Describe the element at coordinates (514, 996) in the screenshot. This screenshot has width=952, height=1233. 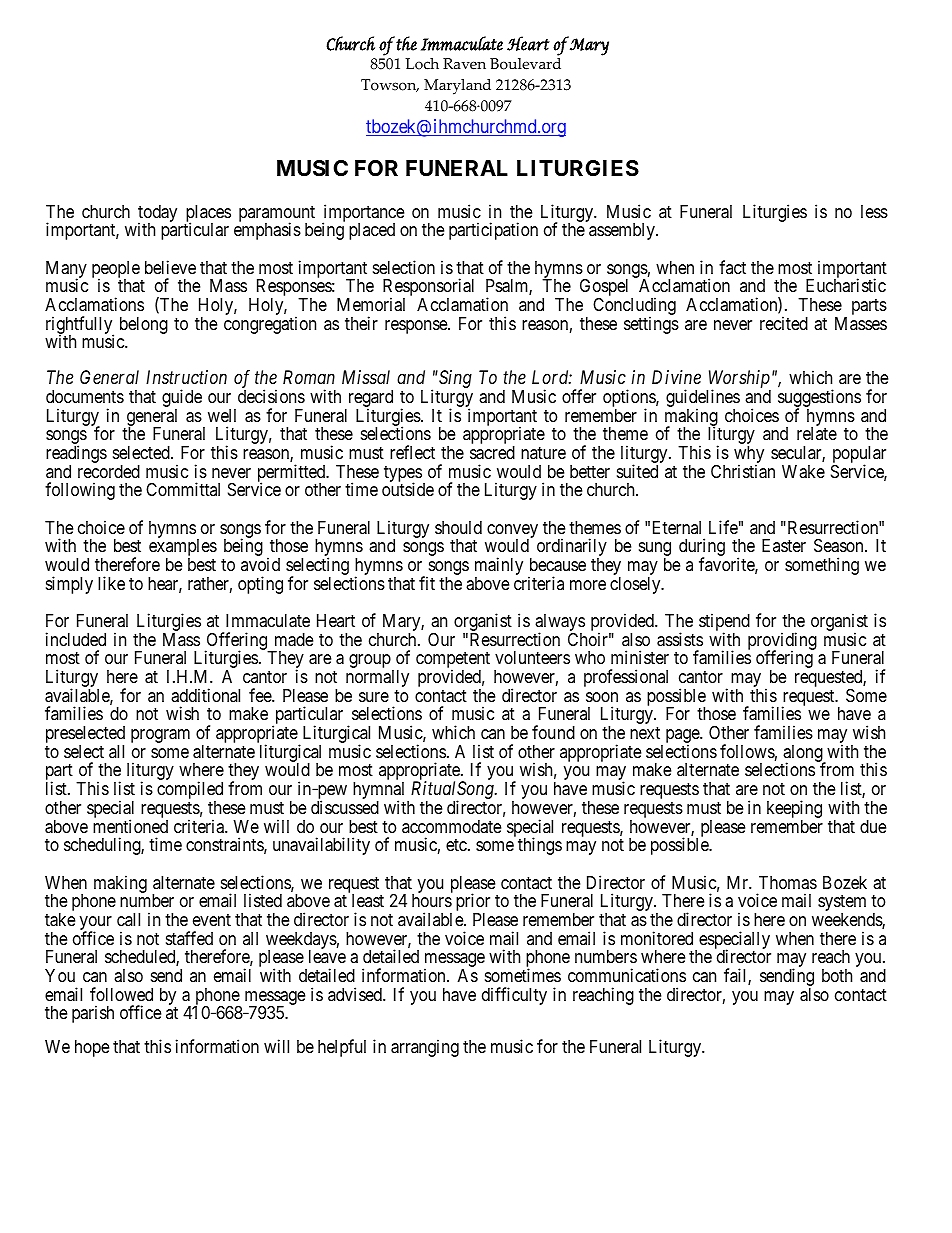
I see `difficulty` at that location.
